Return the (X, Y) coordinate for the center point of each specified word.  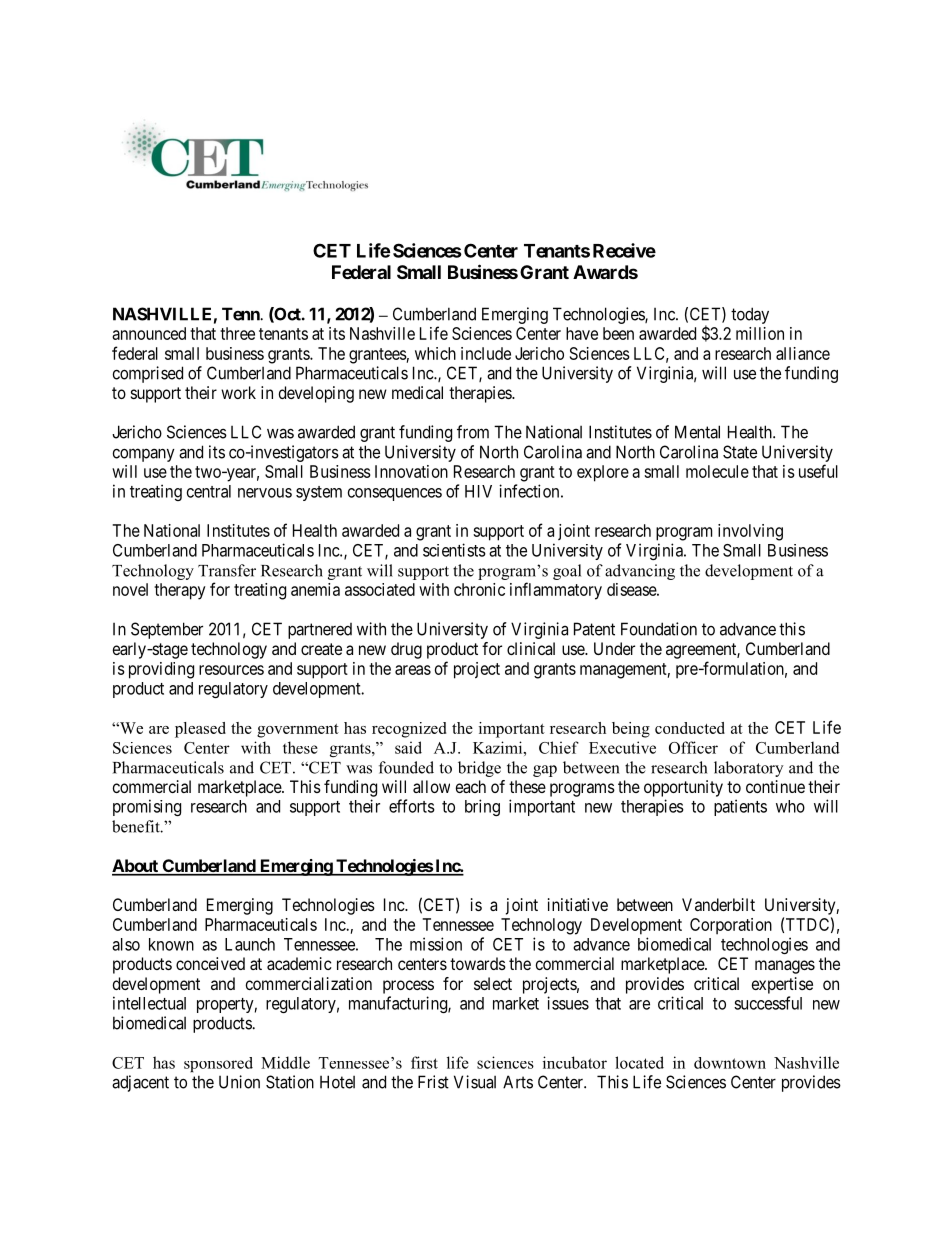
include (486, 353)
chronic (479, 589)
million (760, 333)
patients (740, 807)
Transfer (227, 570)
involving (750, 532)
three (237, 333)
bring (482, 807)
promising (147, 807)
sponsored (218, 1064)
